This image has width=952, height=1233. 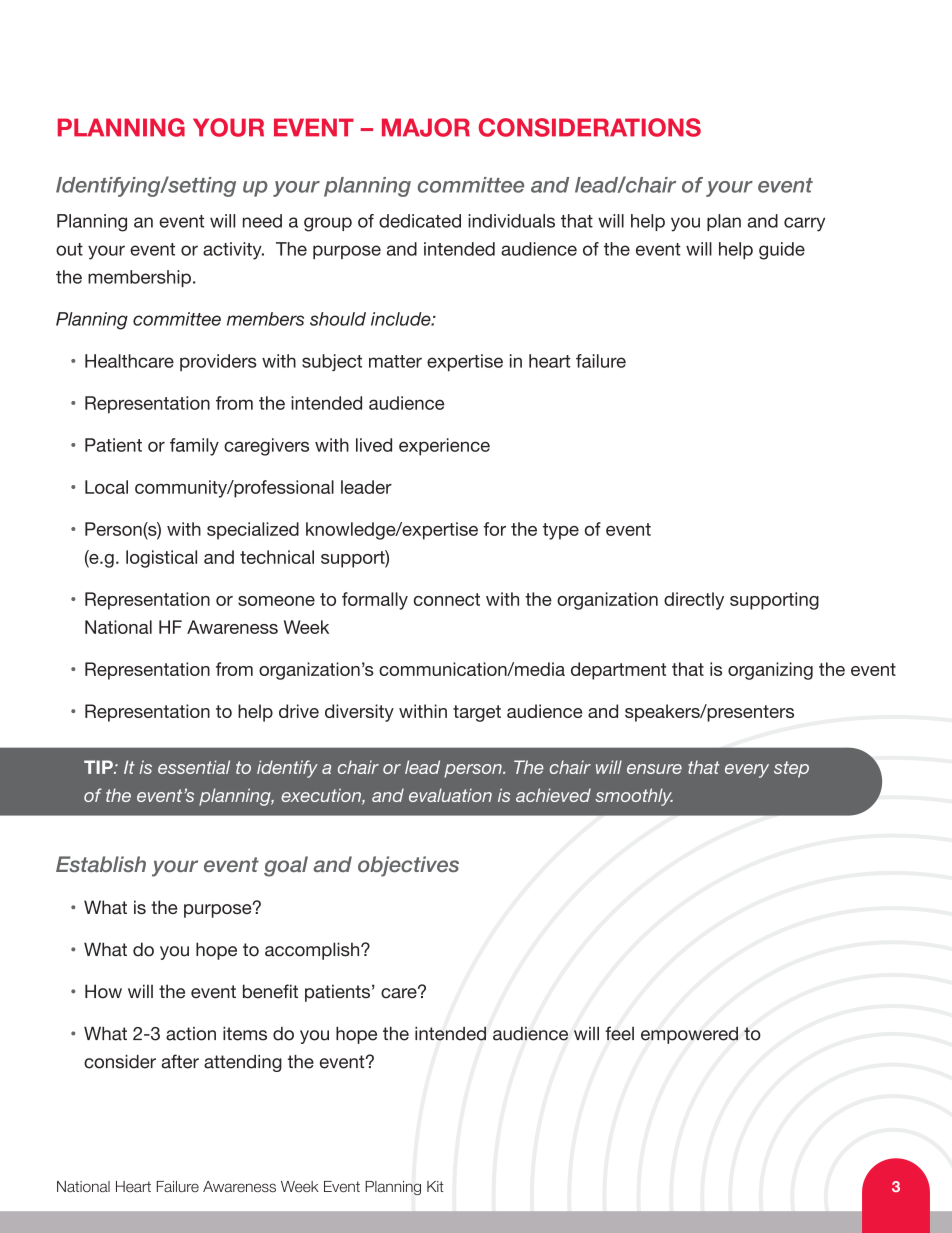 What do you see at coordinates (106, 487) in the image?
I see `Local` at bounding box center [106, 487].
